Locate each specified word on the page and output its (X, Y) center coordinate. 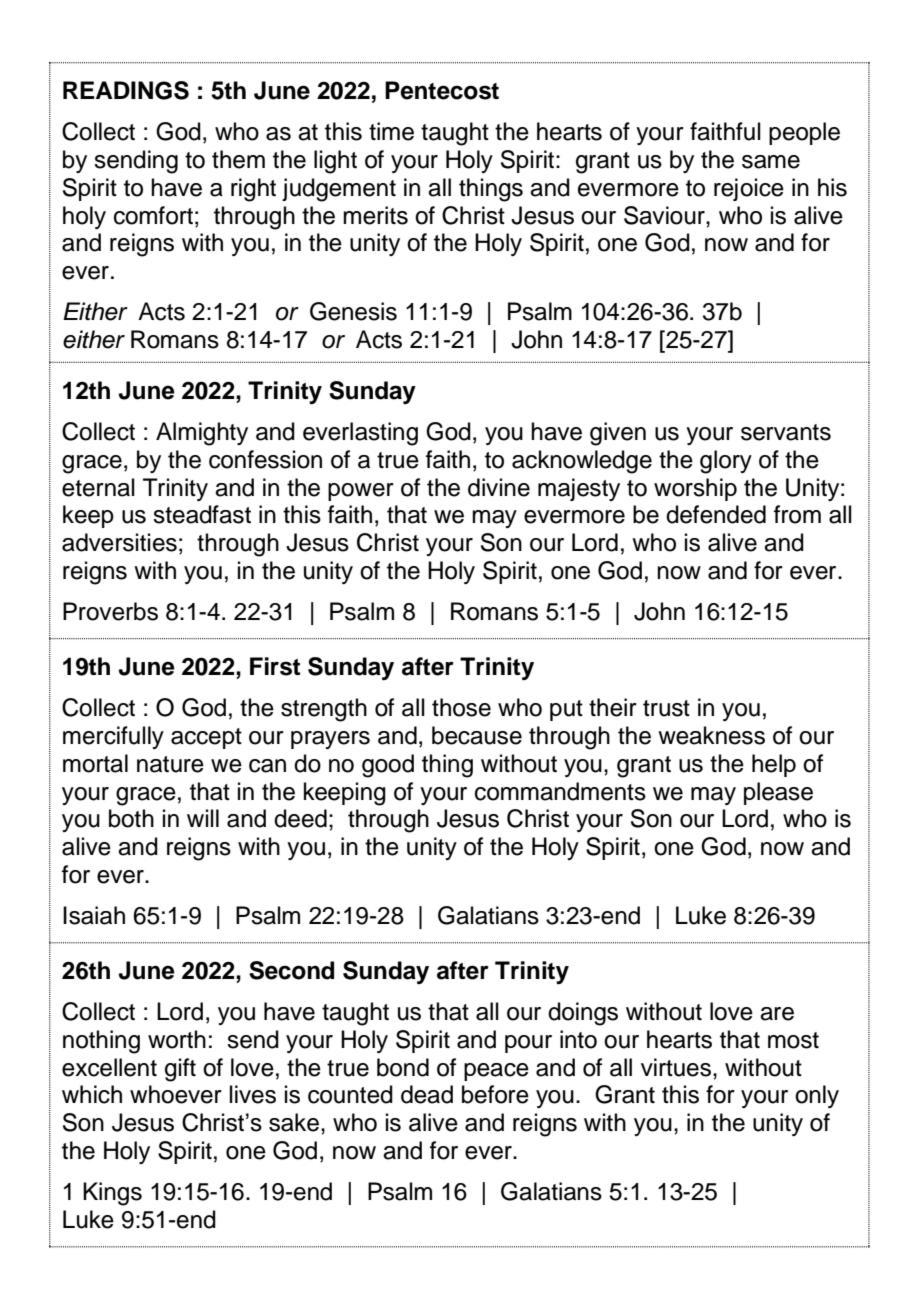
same (771, 162)
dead (427, 1094)
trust (666, 708)
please (778, 793)
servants (786, 432)
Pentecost (442, 90)
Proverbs (110, 611)
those (461, 707)
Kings (112, 1194)
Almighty (202, 434)
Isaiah (94, 915)
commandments (560, 791)
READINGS (126, 90)
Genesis (353, 311)
